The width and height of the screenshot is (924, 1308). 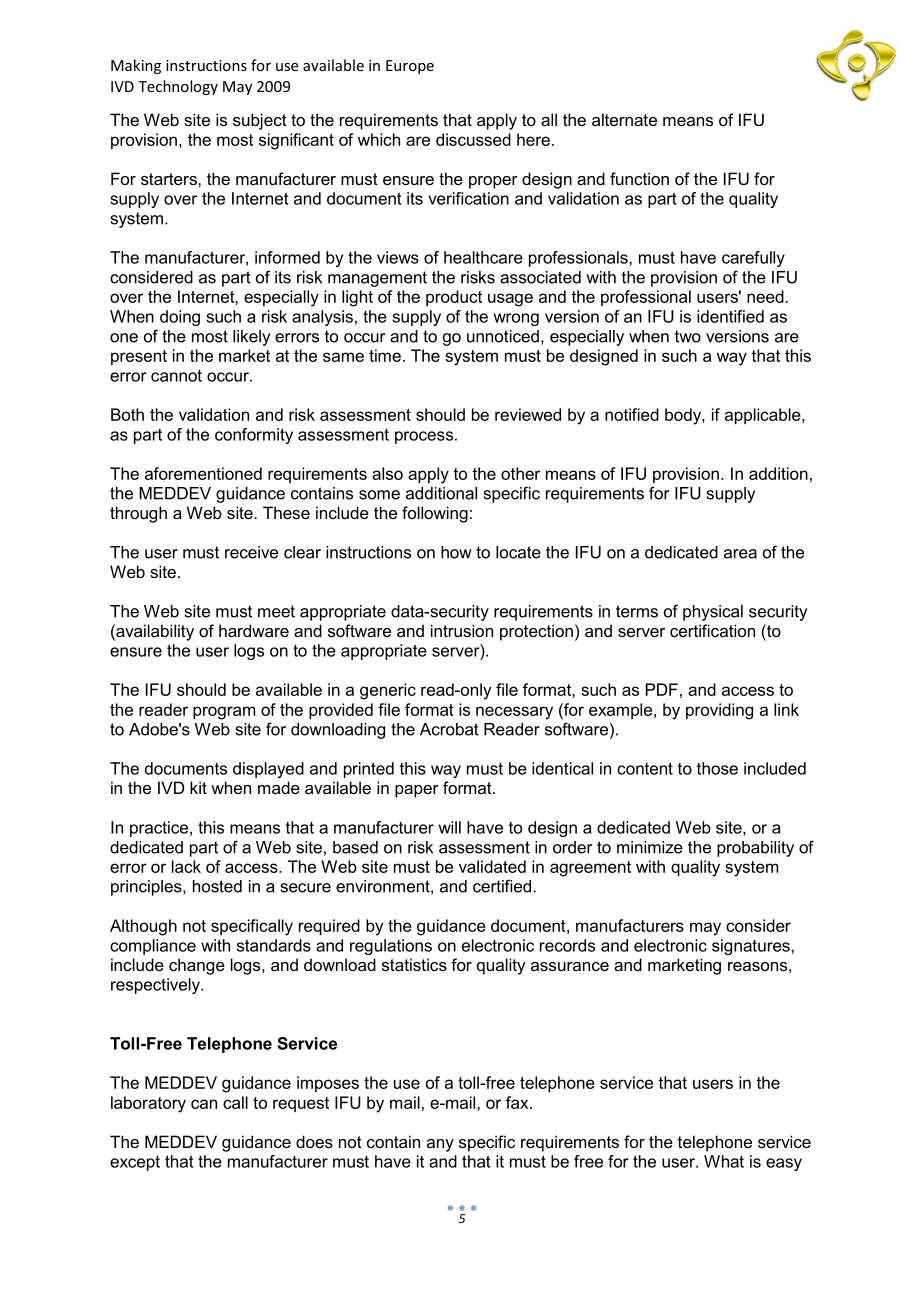 I want to click on alternate, so click(x=624, y=119).
